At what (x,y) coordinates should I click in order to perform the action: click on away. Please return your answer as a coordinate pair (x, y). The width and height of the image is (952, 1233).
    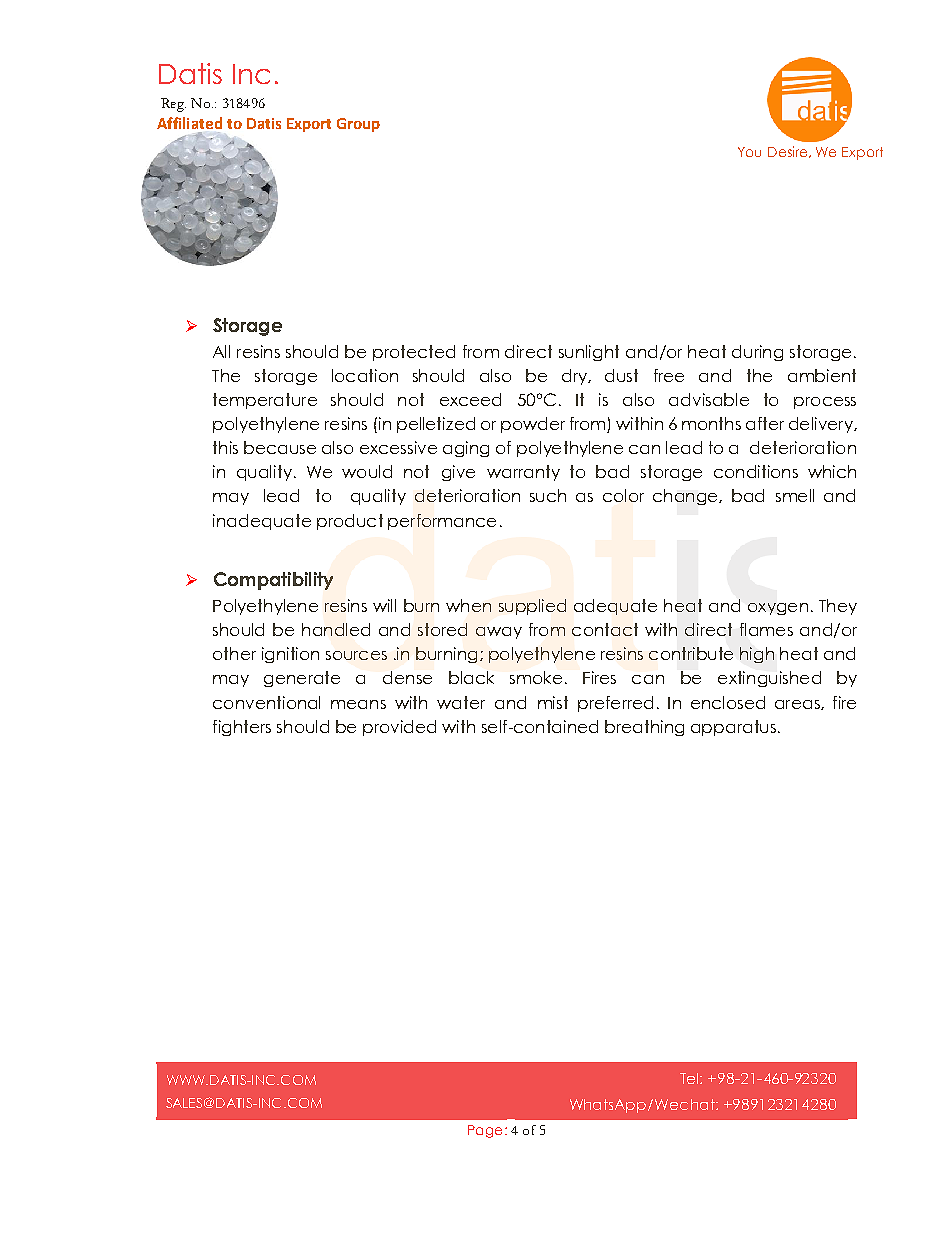
    Looking at the image, I should click on (499, 633).
